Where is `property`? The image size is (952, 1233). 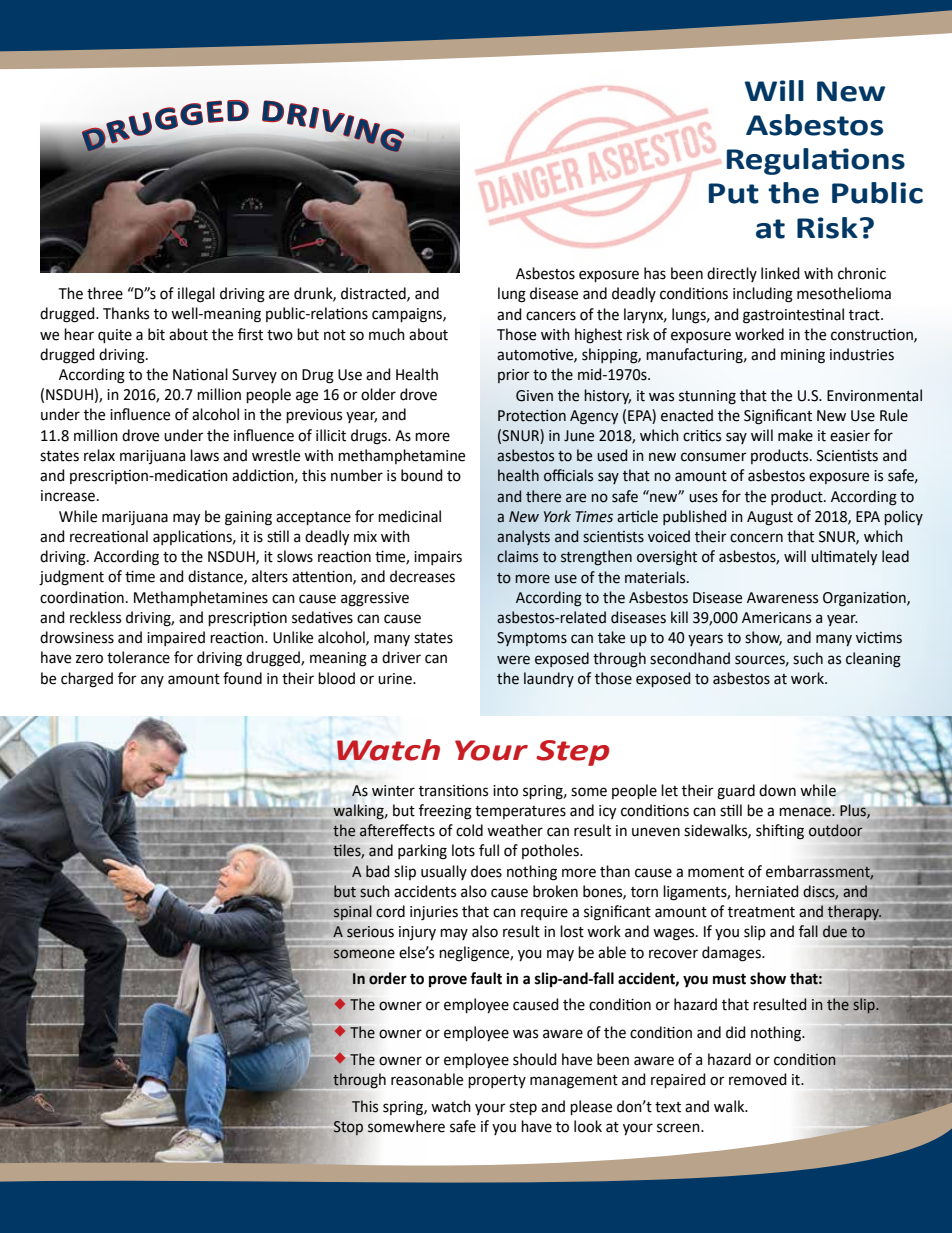 property is located at coordinates (497, 1081).
